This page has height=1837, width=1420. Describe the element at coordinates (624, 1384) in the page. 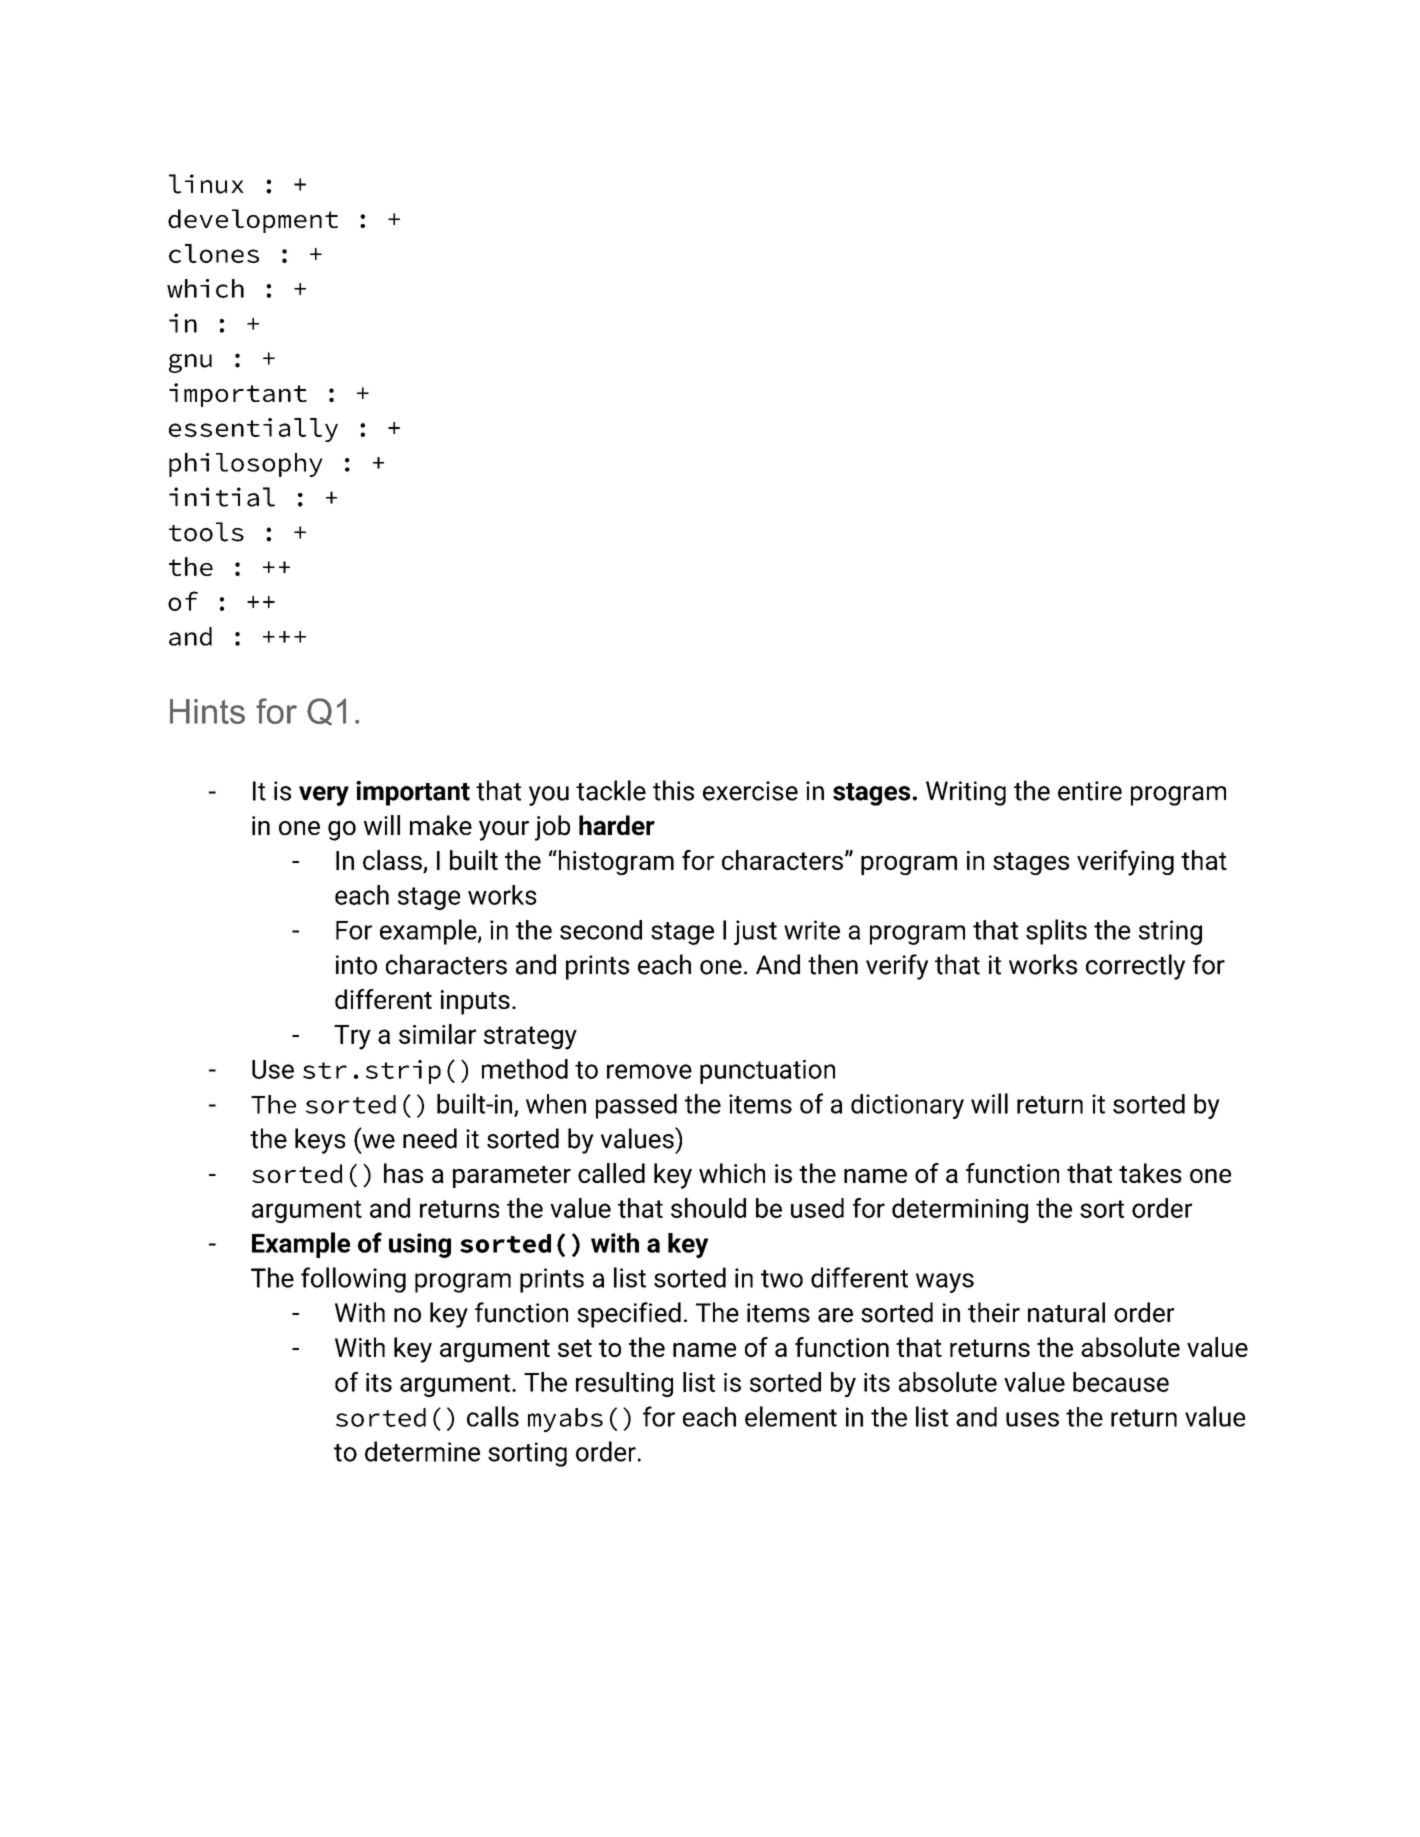

I see `resulting` at that location.
